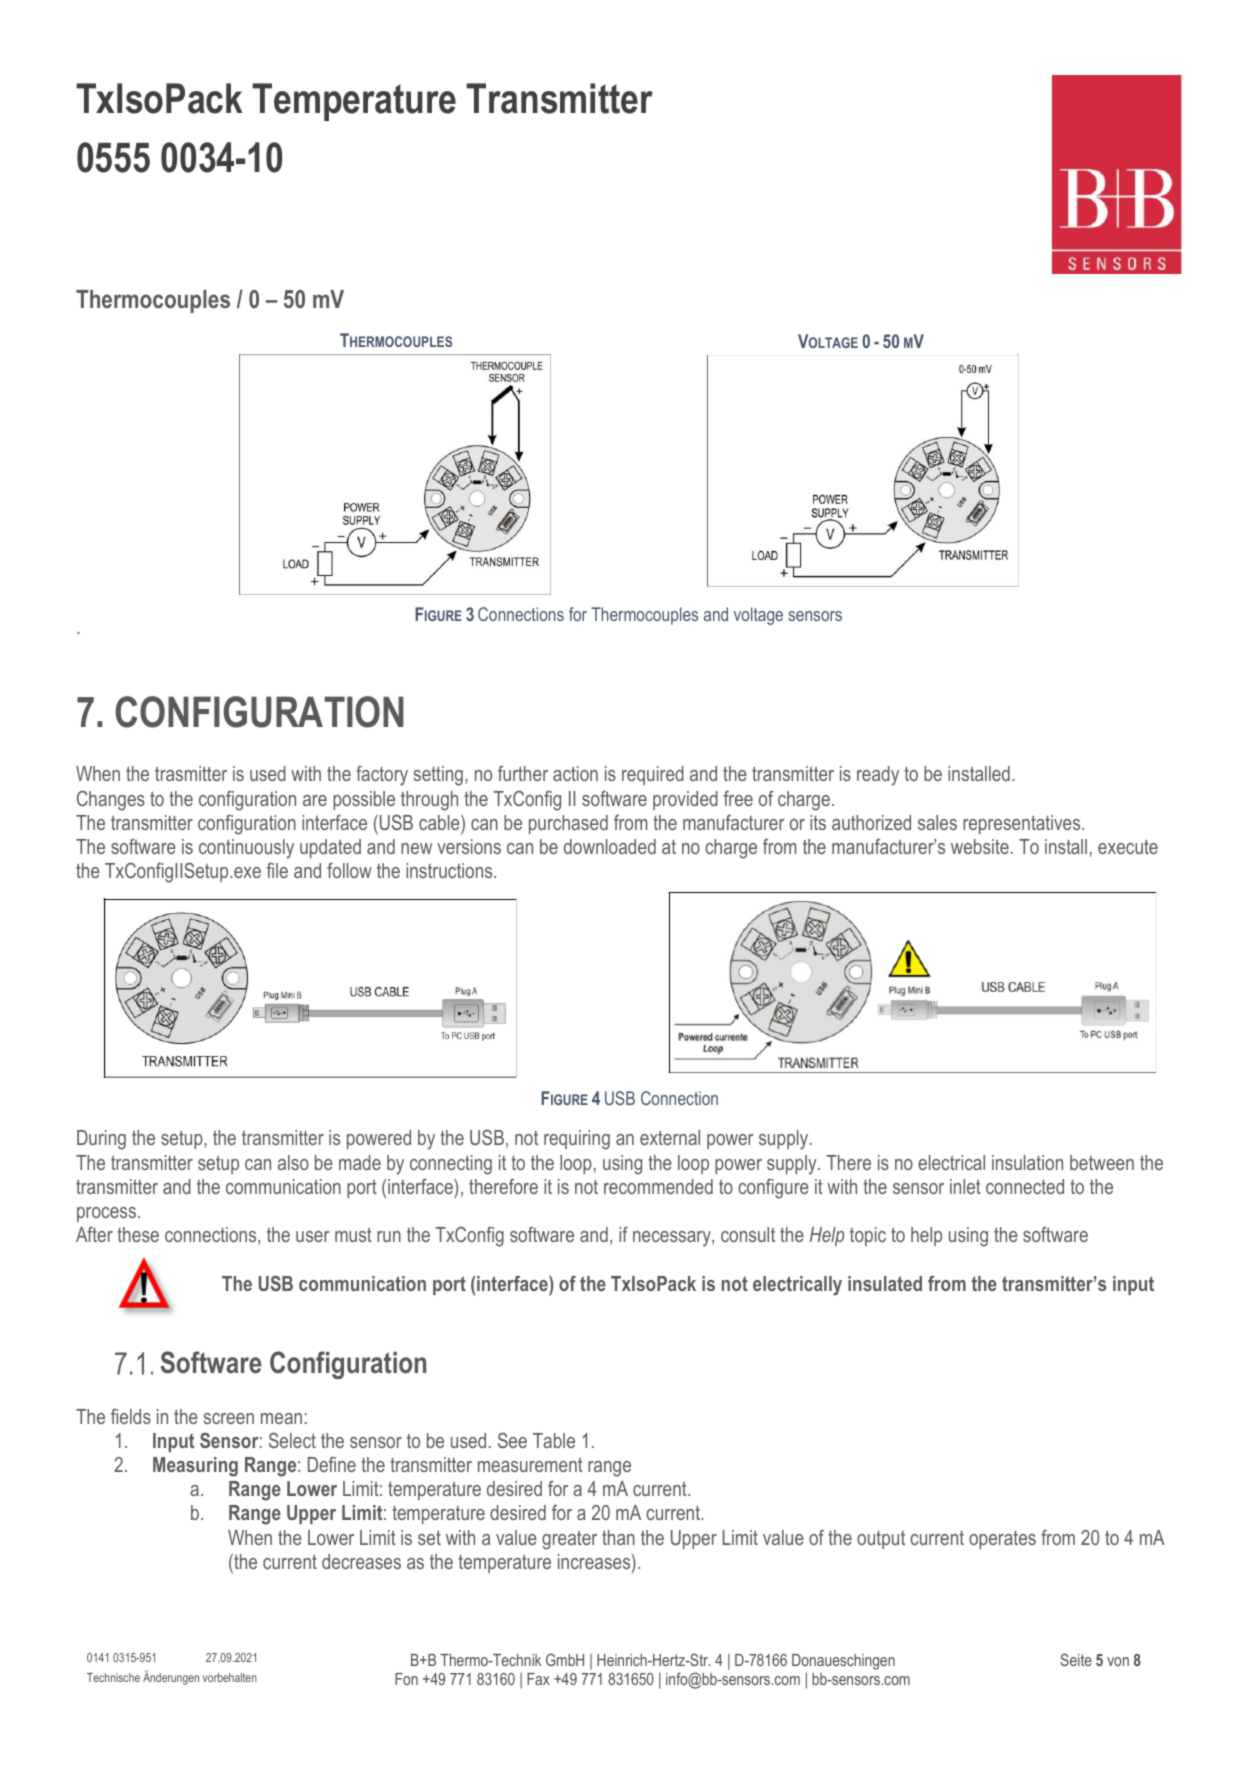  What do you see at coordinates (111, 801) in the screenshot?
I see `Changes` at bounding box center [111, 801].
